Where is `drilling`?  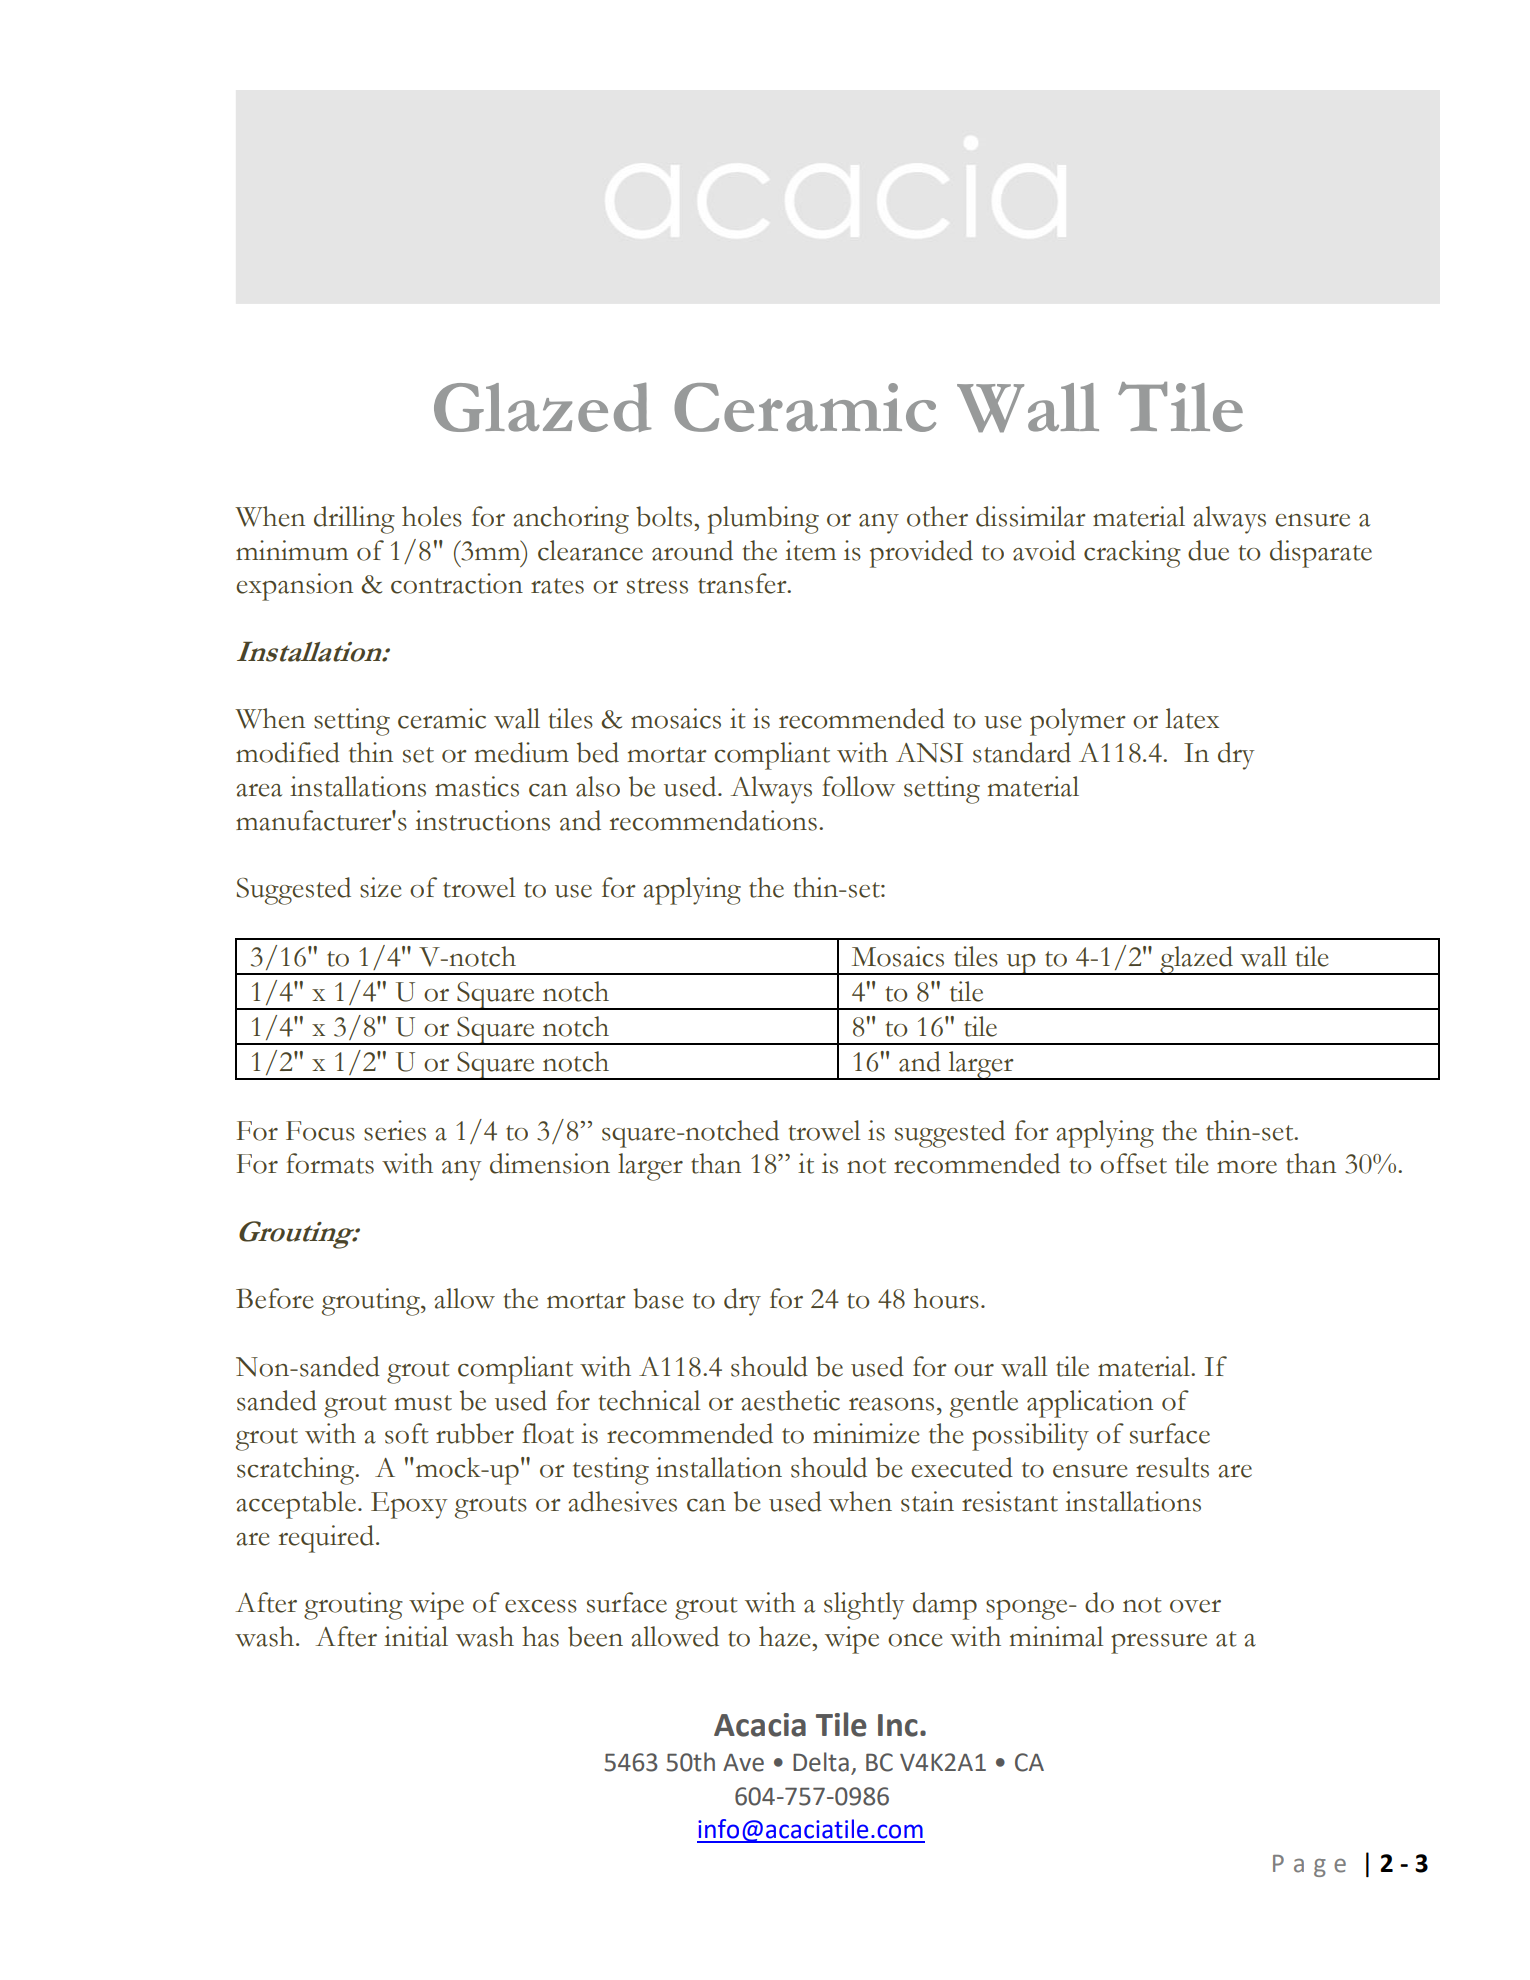 drilling is located at coordinates (354, 520).
